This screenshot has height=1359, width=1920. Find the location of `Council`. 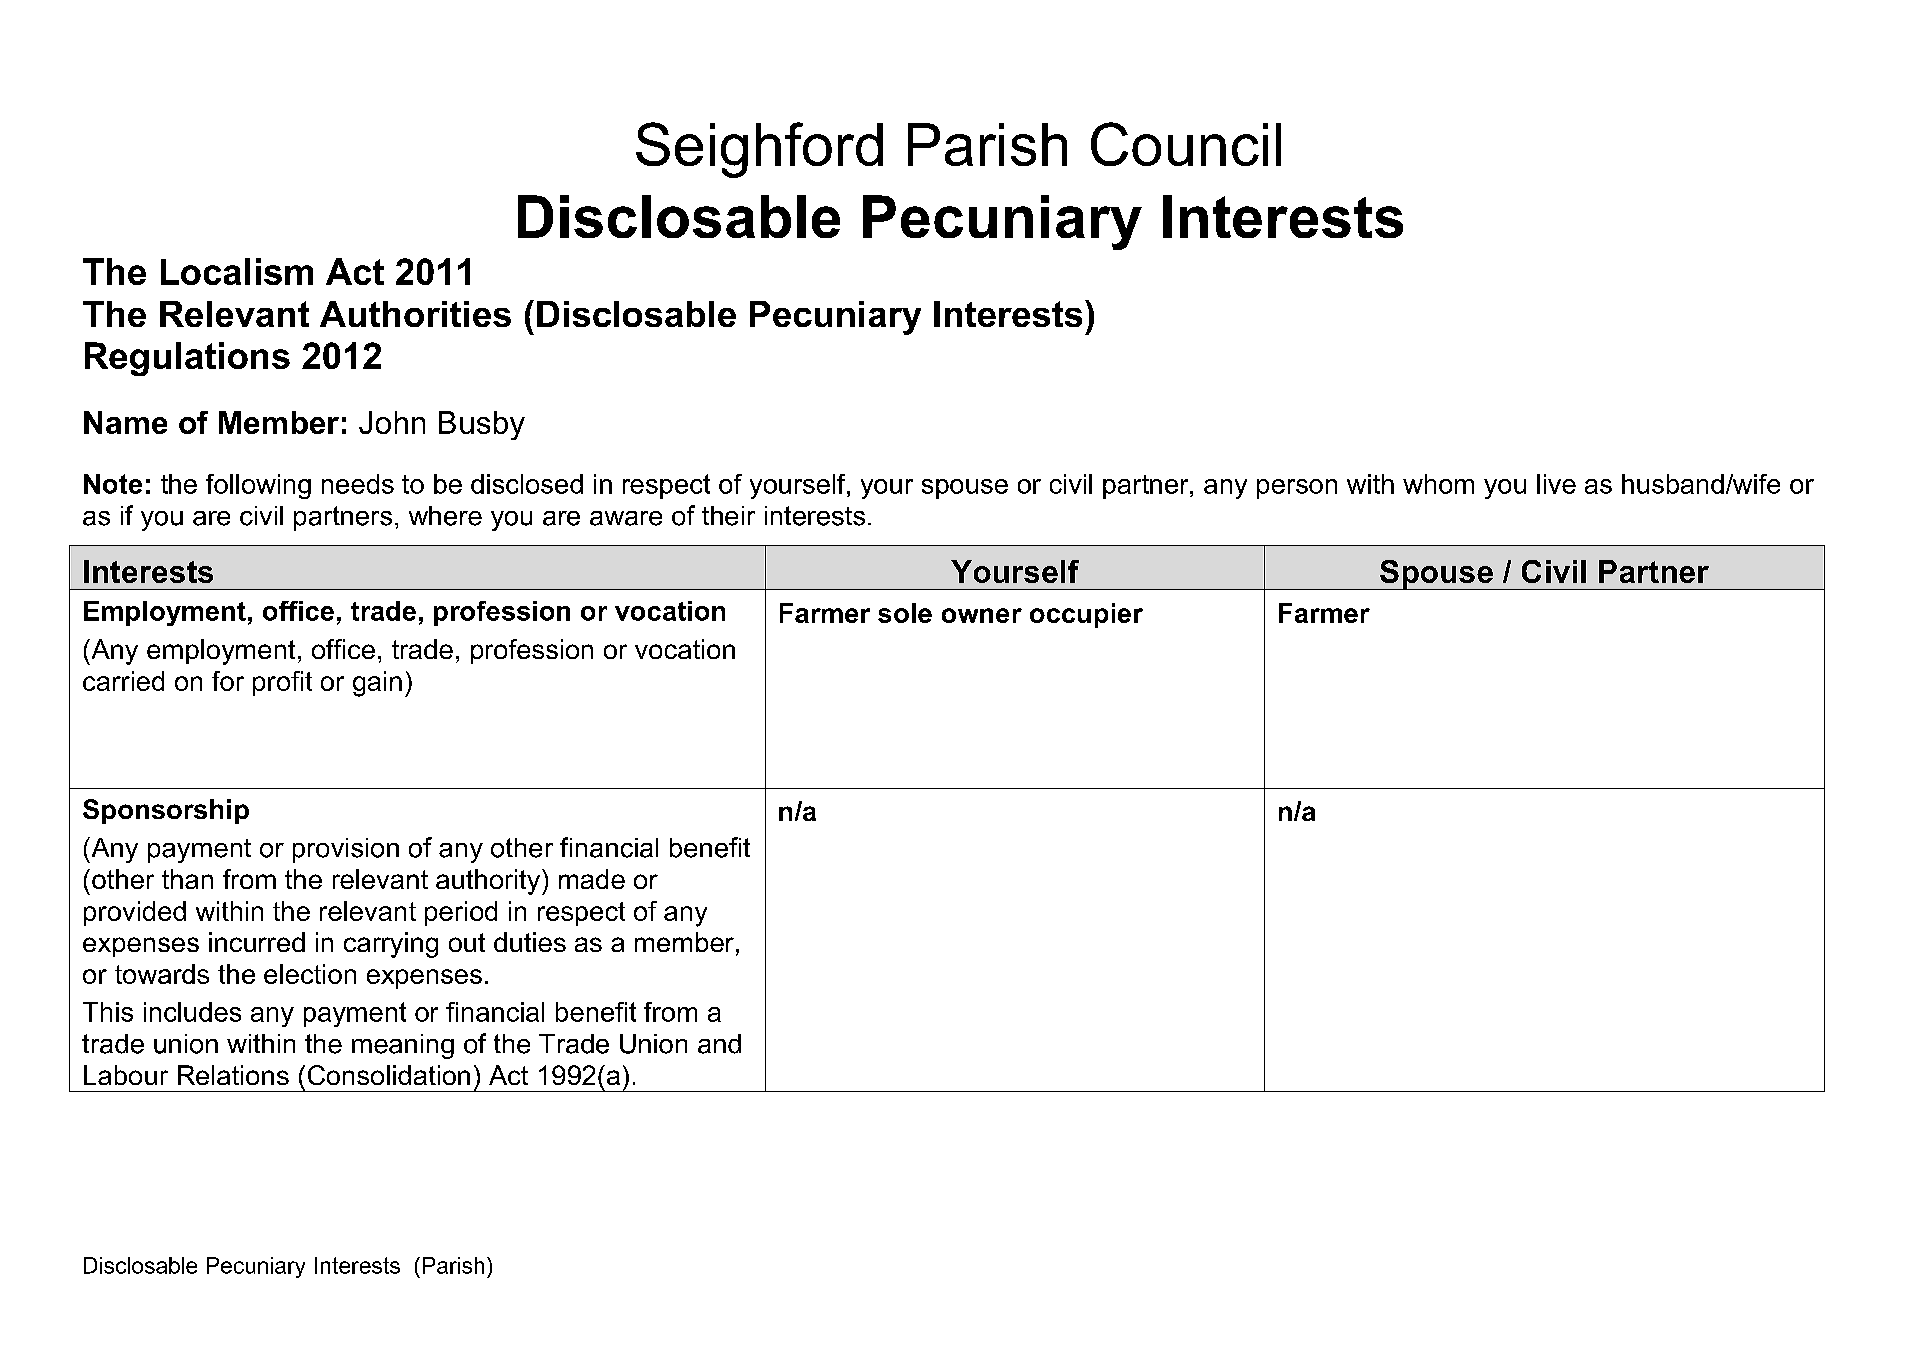

Council is located at coordinates (1186, 144).
